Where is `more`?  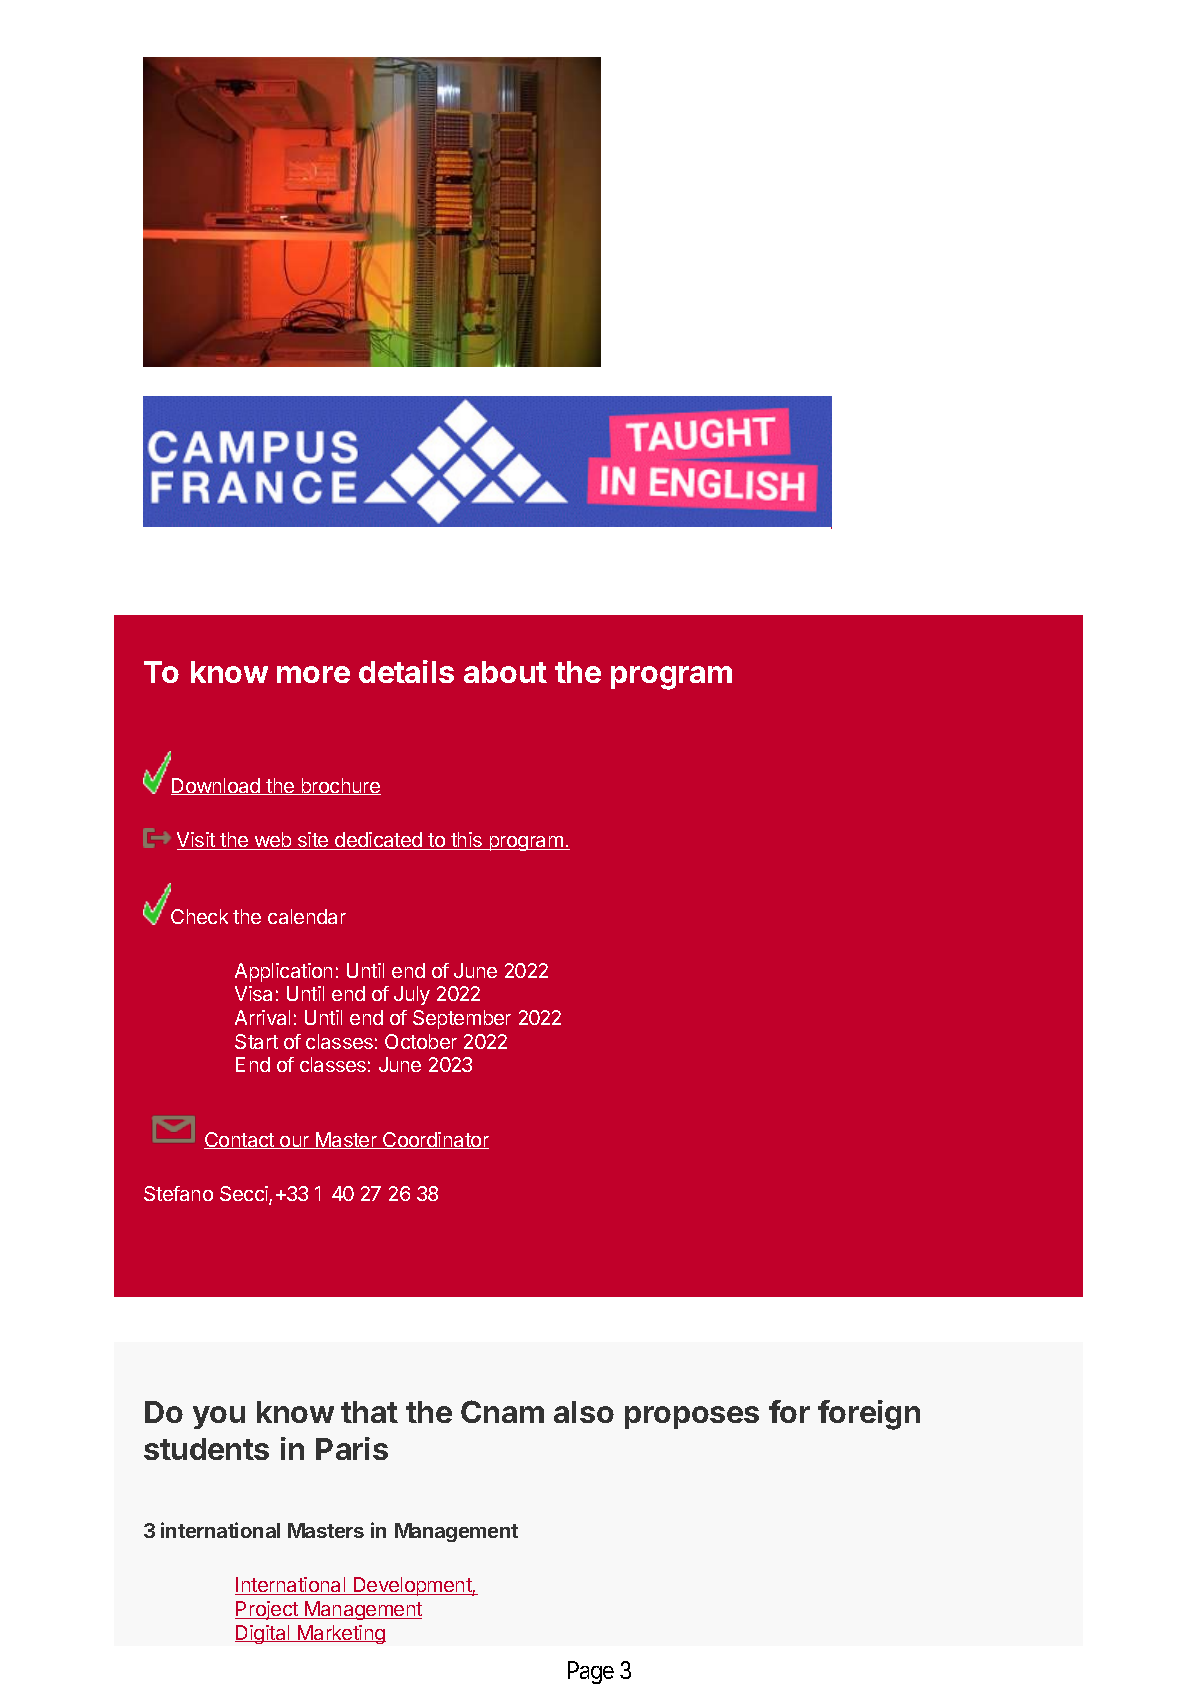
more is located at coordinates (313, 674).
